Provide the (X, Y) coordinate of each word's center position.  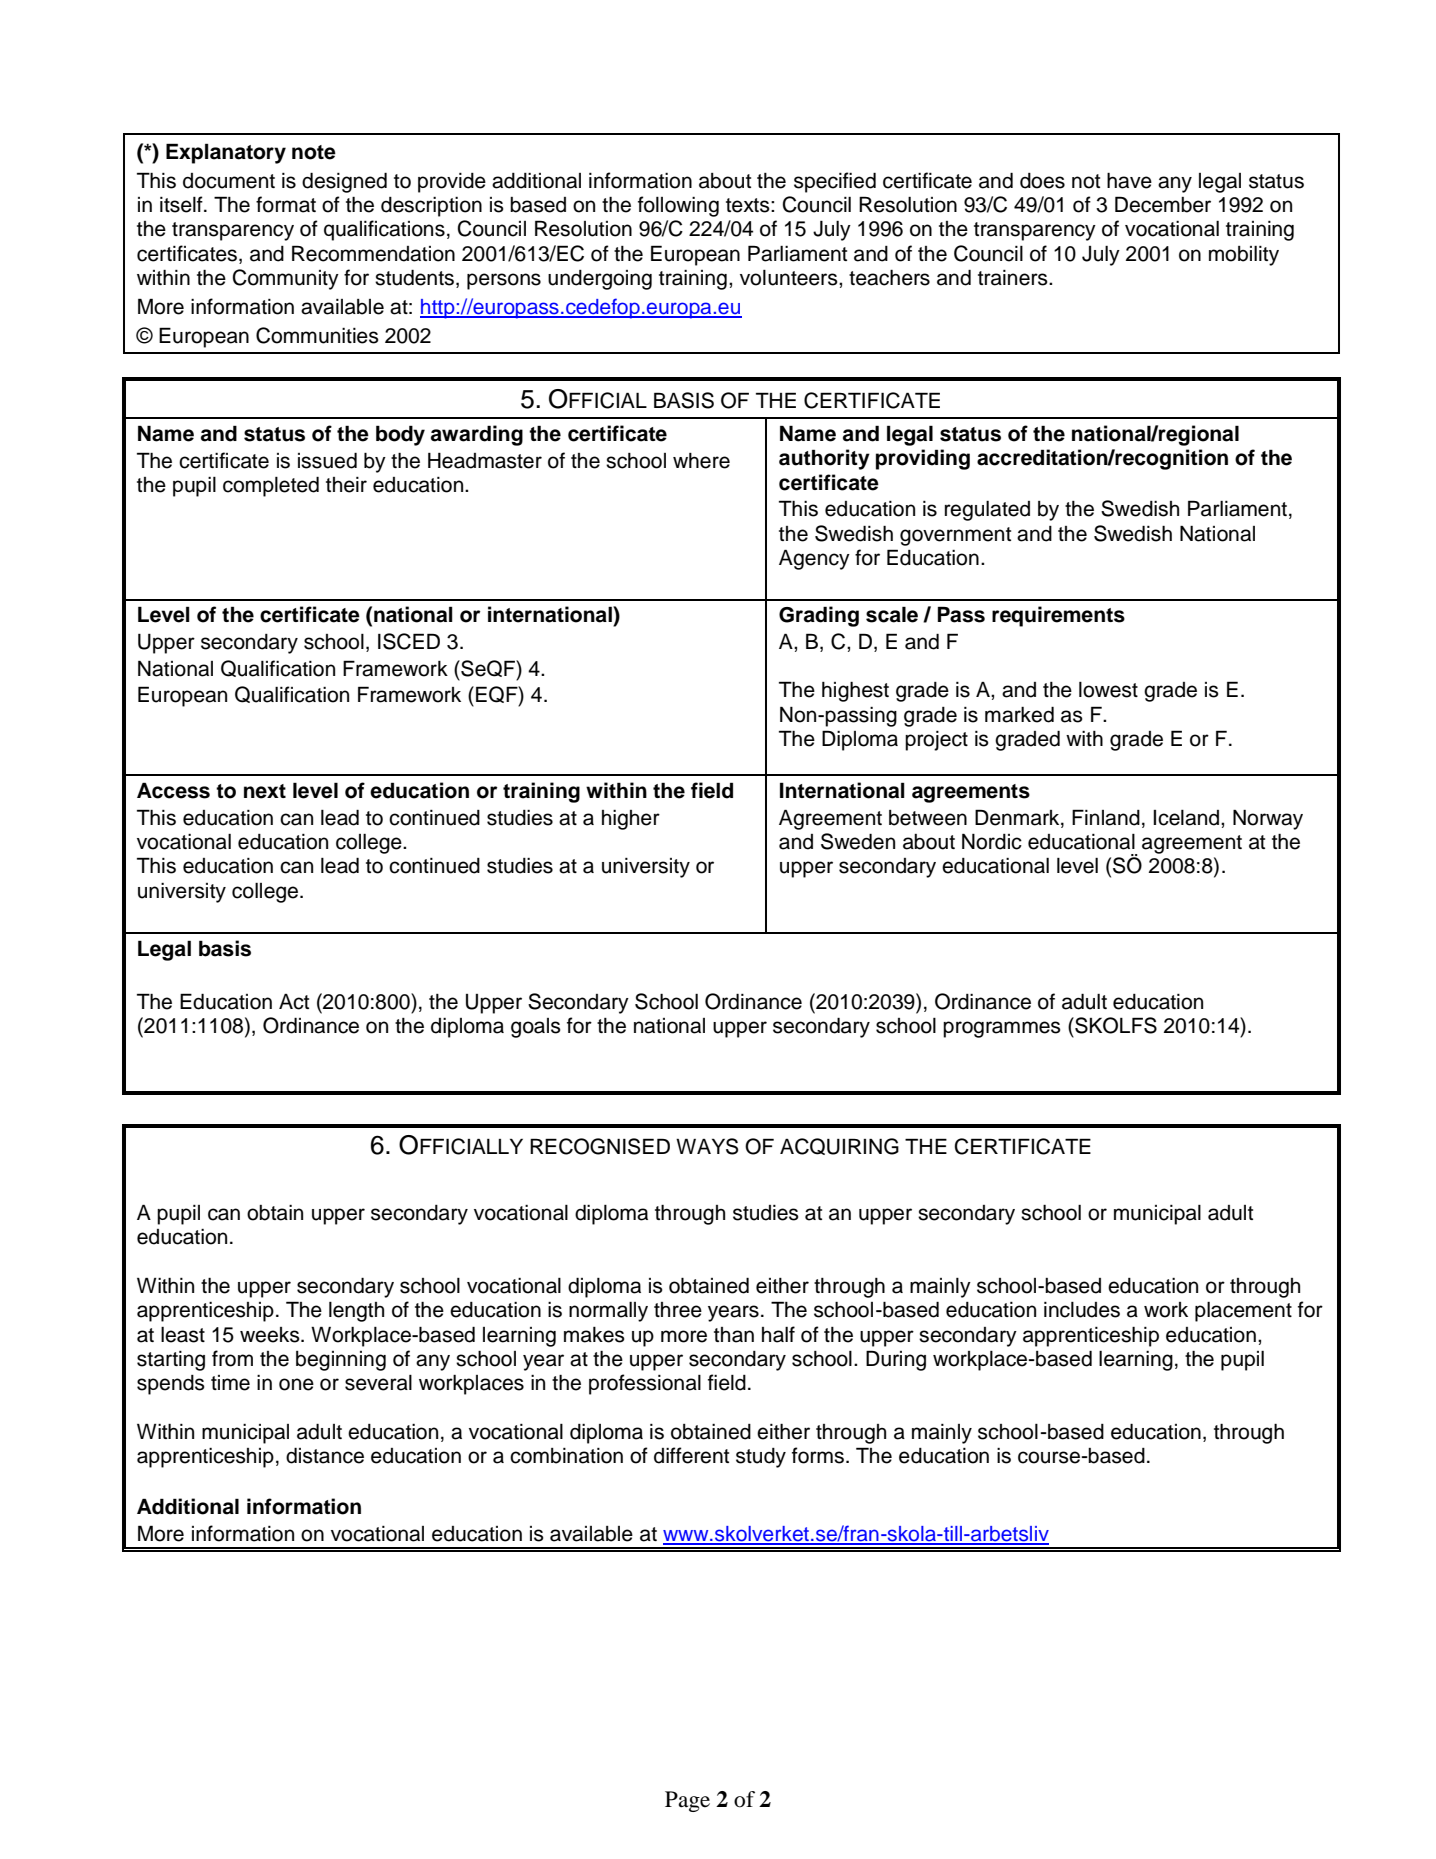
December (1163, 204)
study (761, 1458)
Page (687, 1801)
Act (294, 1002)
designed (344, 182)
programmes (1002, 1029)
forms (818, 1455)
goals (536, 1028)
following (678, 206)
